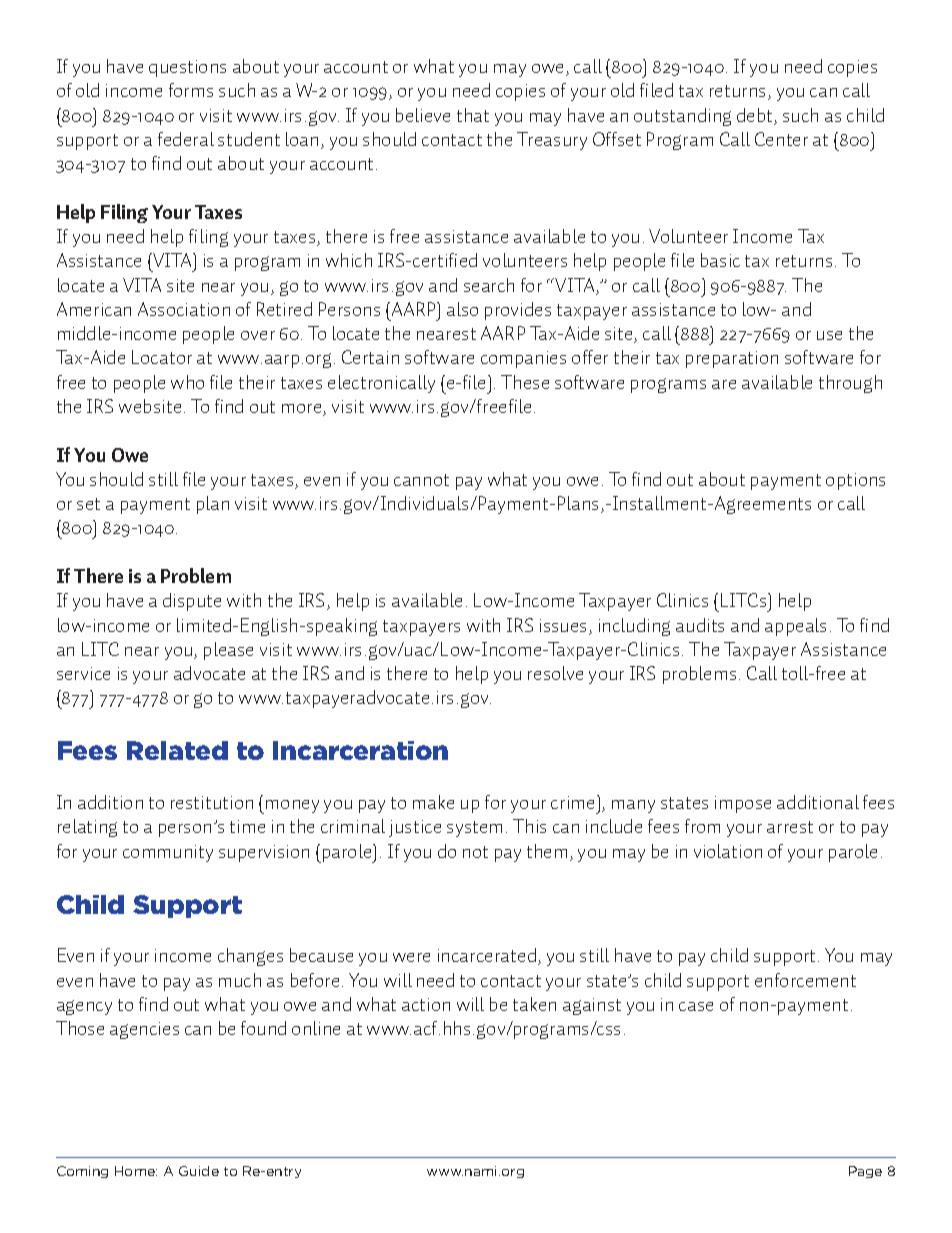  I want to click on restitution, so click(212, 802).
